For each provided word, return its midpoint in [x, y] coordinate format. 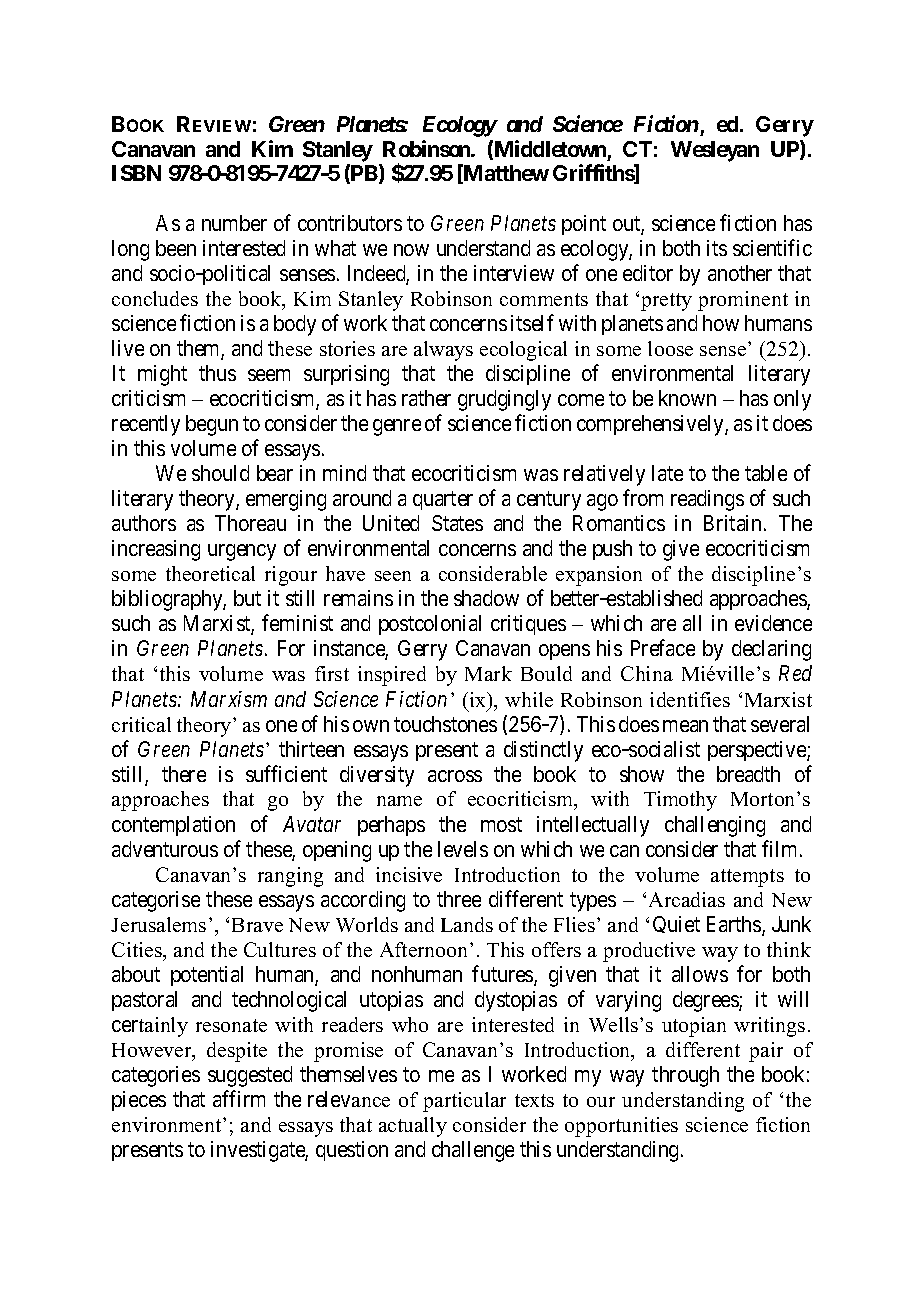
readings [707, 500]
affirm [239, 1098]
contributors [350, 223]
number [234, 223]
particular [464, 1102]
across [455, 776]
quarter [443, 501]
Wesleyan [715, 151]
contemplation [173, 826]
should [220, 473]
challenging [715, 826]
